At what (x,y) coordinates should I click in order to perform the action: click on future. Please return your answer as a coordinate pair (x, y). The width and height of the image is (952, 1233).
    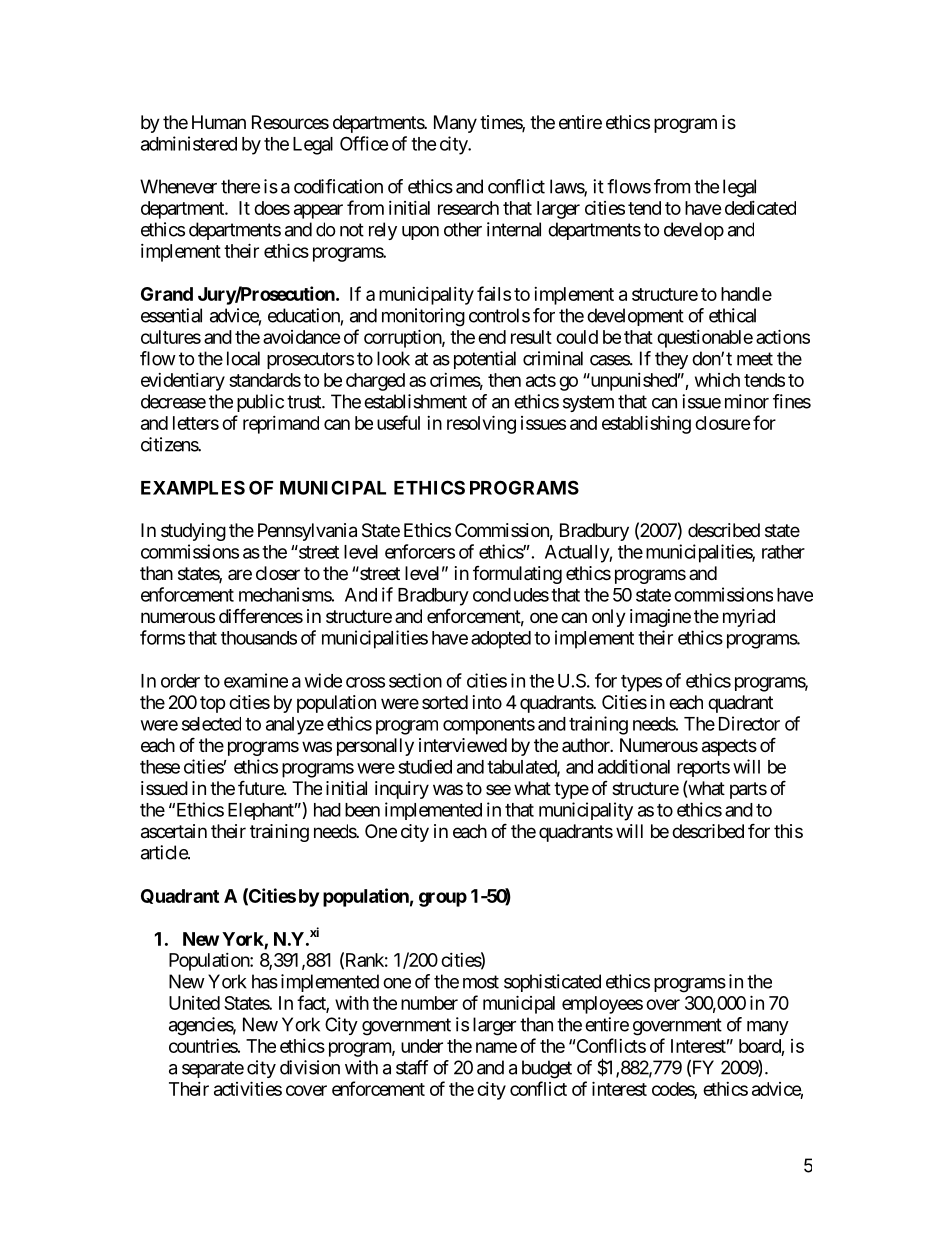
    Looking at the image, I should click on (261, 787).
